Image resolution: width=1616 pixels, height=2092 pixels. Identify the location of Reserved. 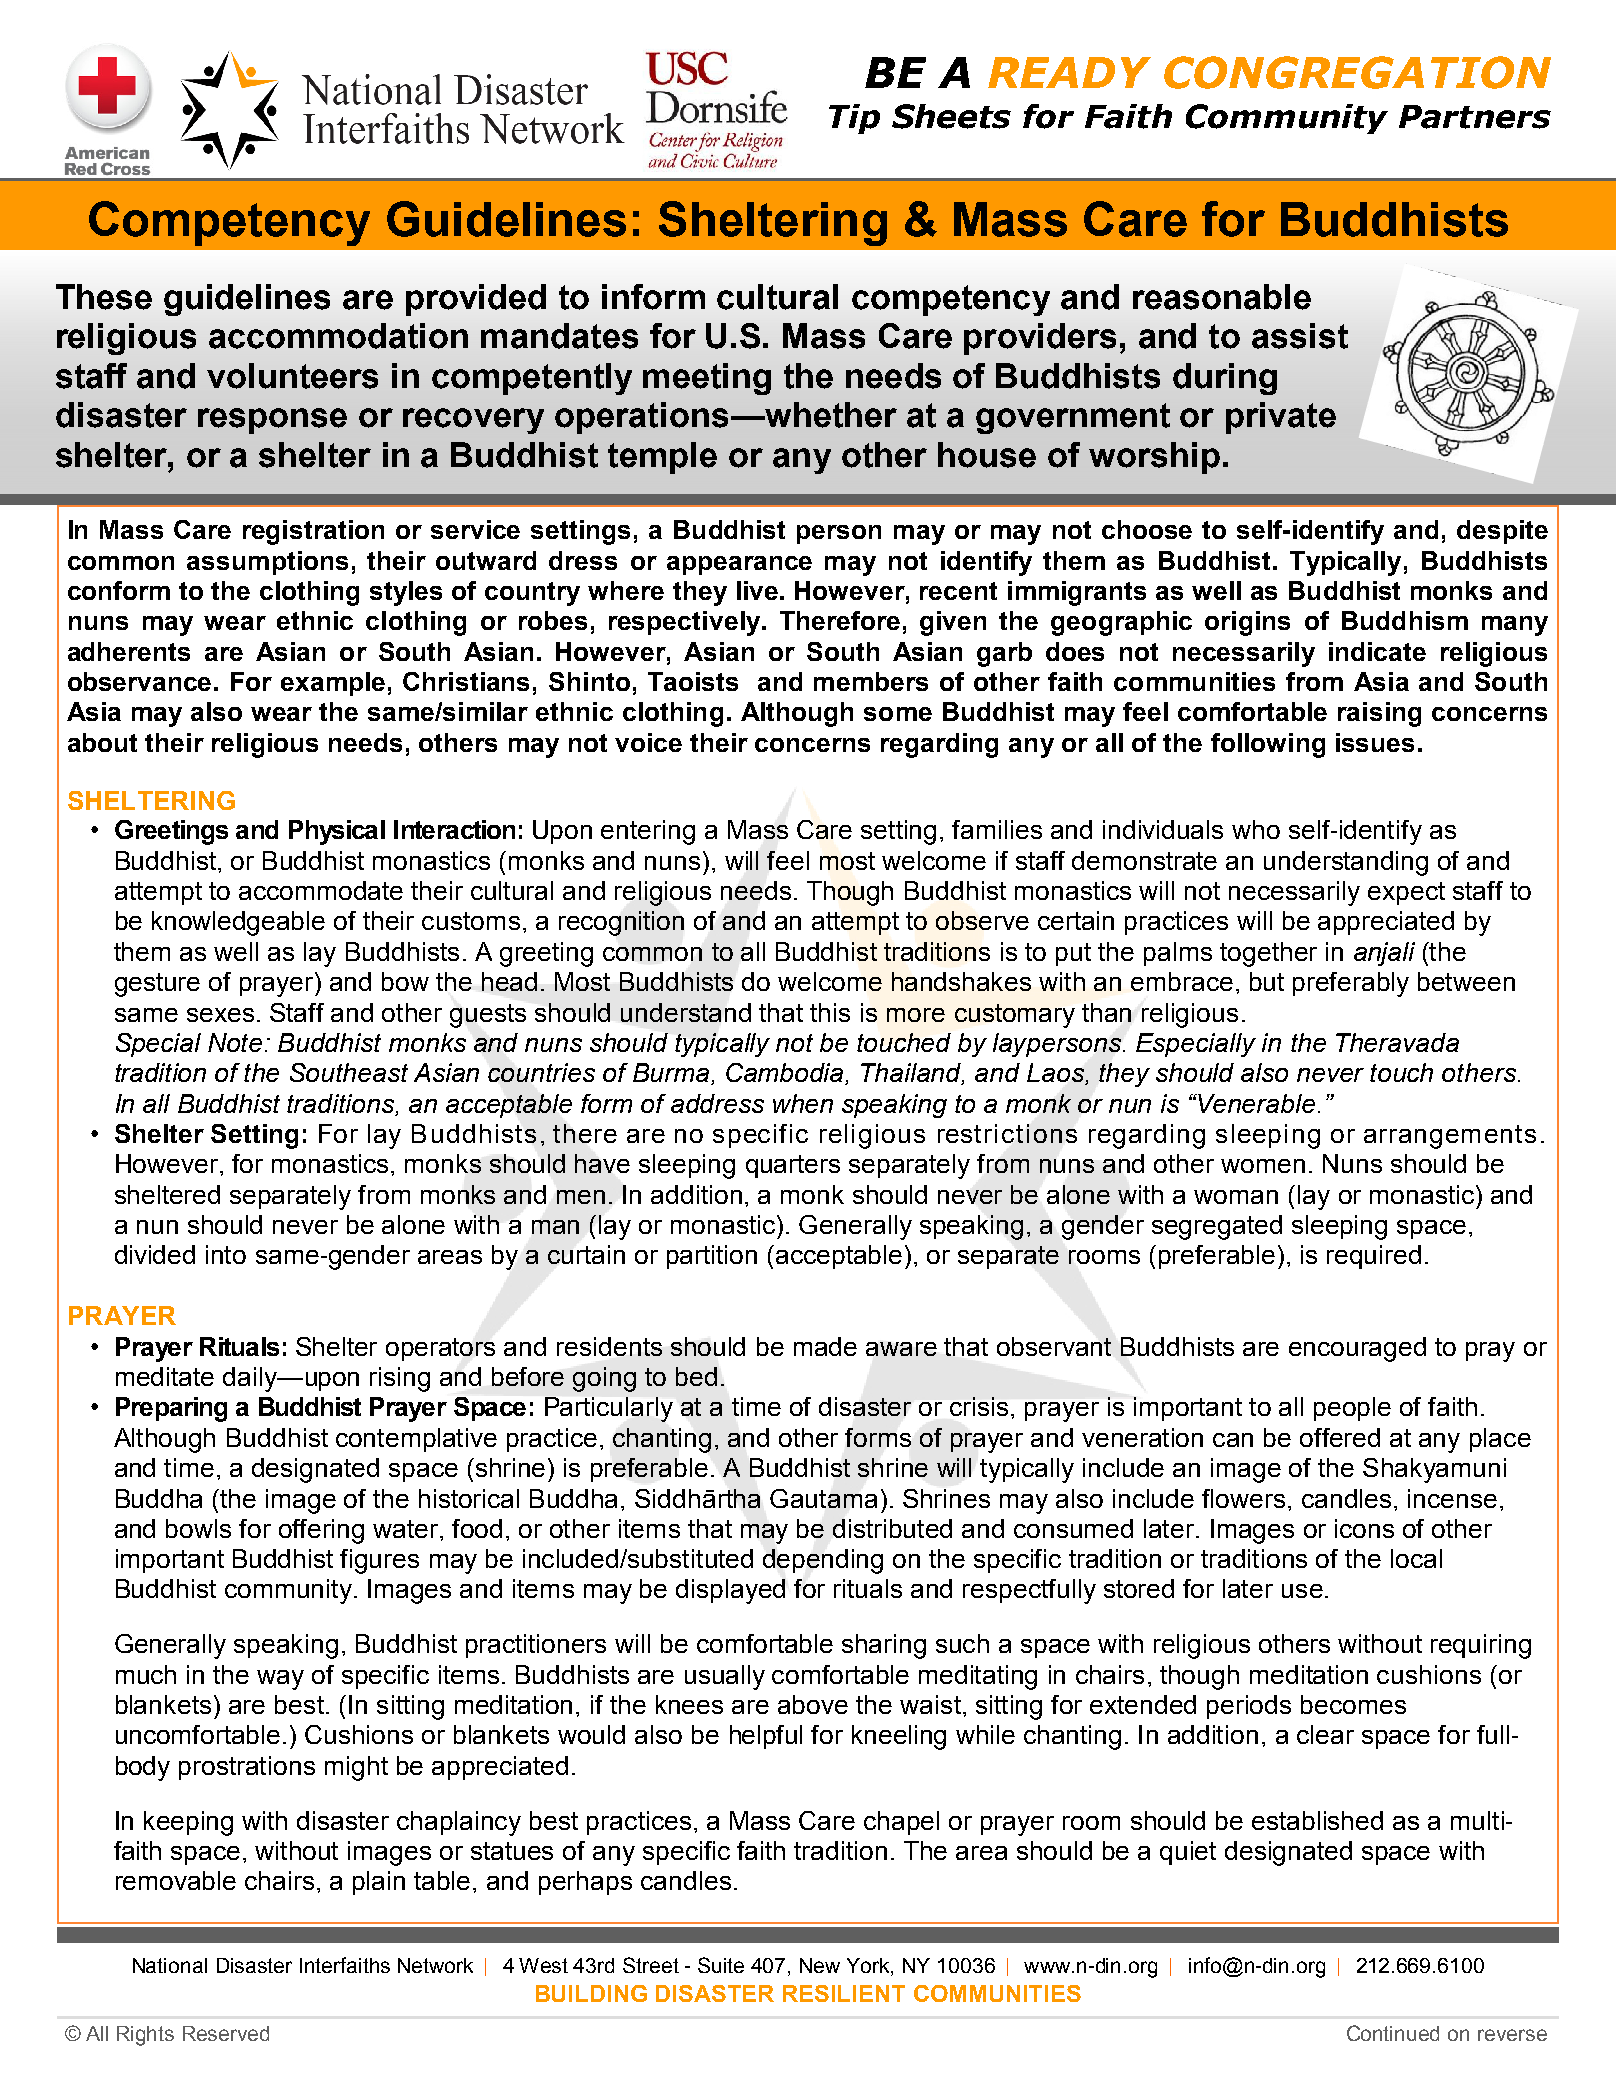
(226, 2033).
